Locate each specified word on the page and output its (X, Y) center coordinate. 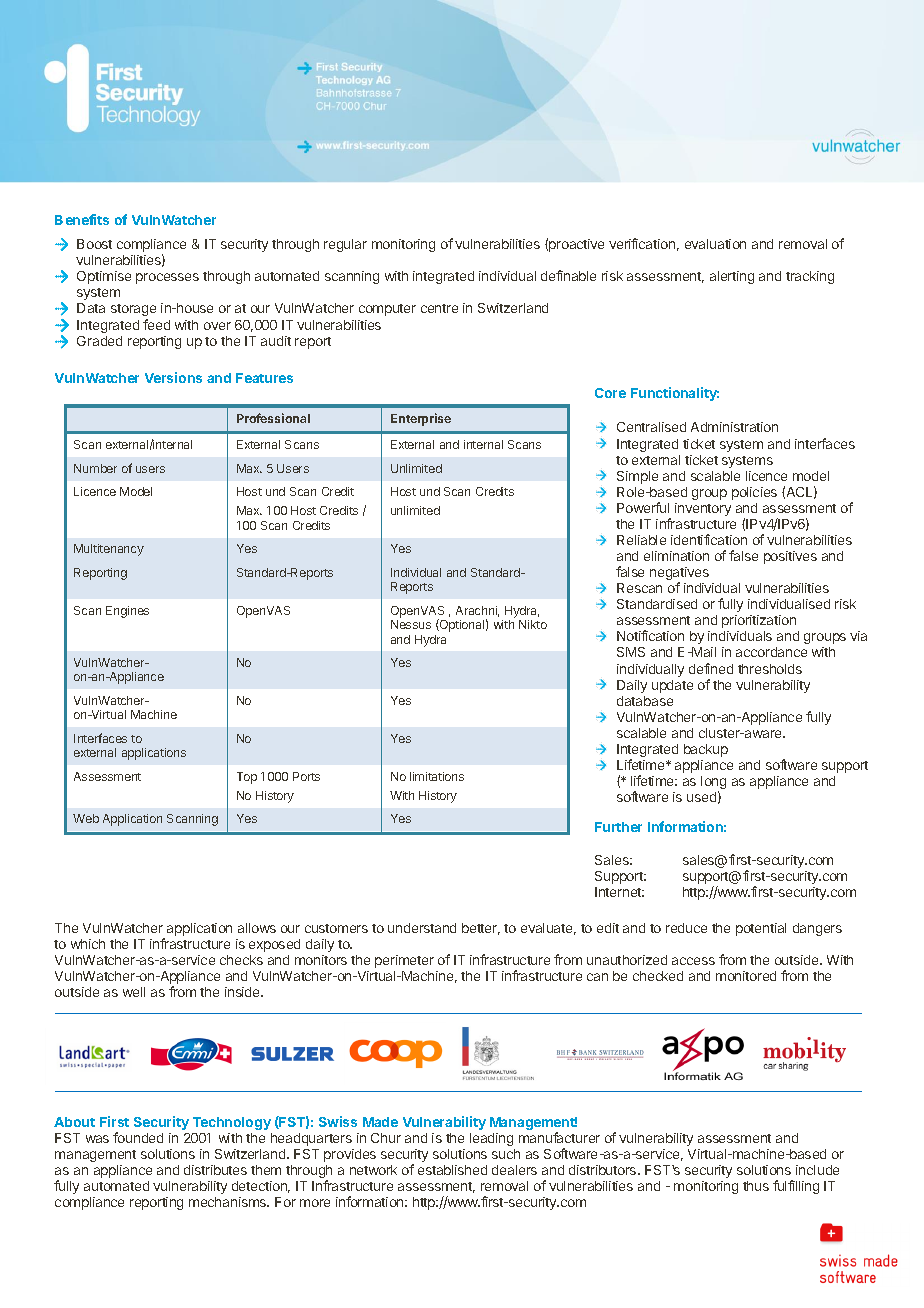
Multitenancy (109, 550)
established (452, 1170)
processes (167, 278)
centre (439, 308)
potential (761, 929)
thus (756, 1186)
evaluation (715, 244)
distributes (215, 1170)
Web (86, 818)
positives (790, 557)
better (481, 929)
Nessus (411, 624)
